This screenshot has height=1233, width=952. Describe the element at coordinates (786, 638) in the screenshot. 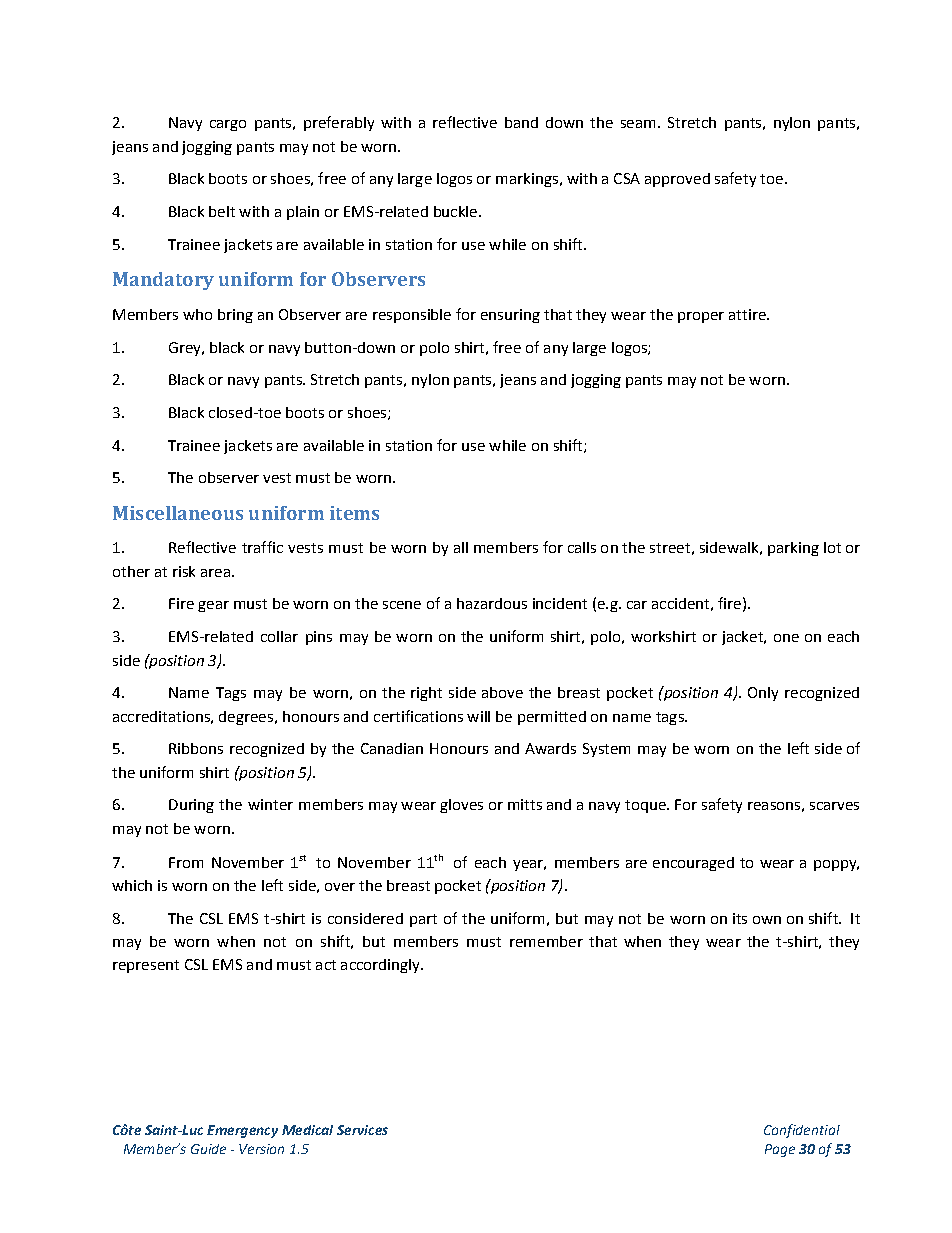

I see `one` at that location.
